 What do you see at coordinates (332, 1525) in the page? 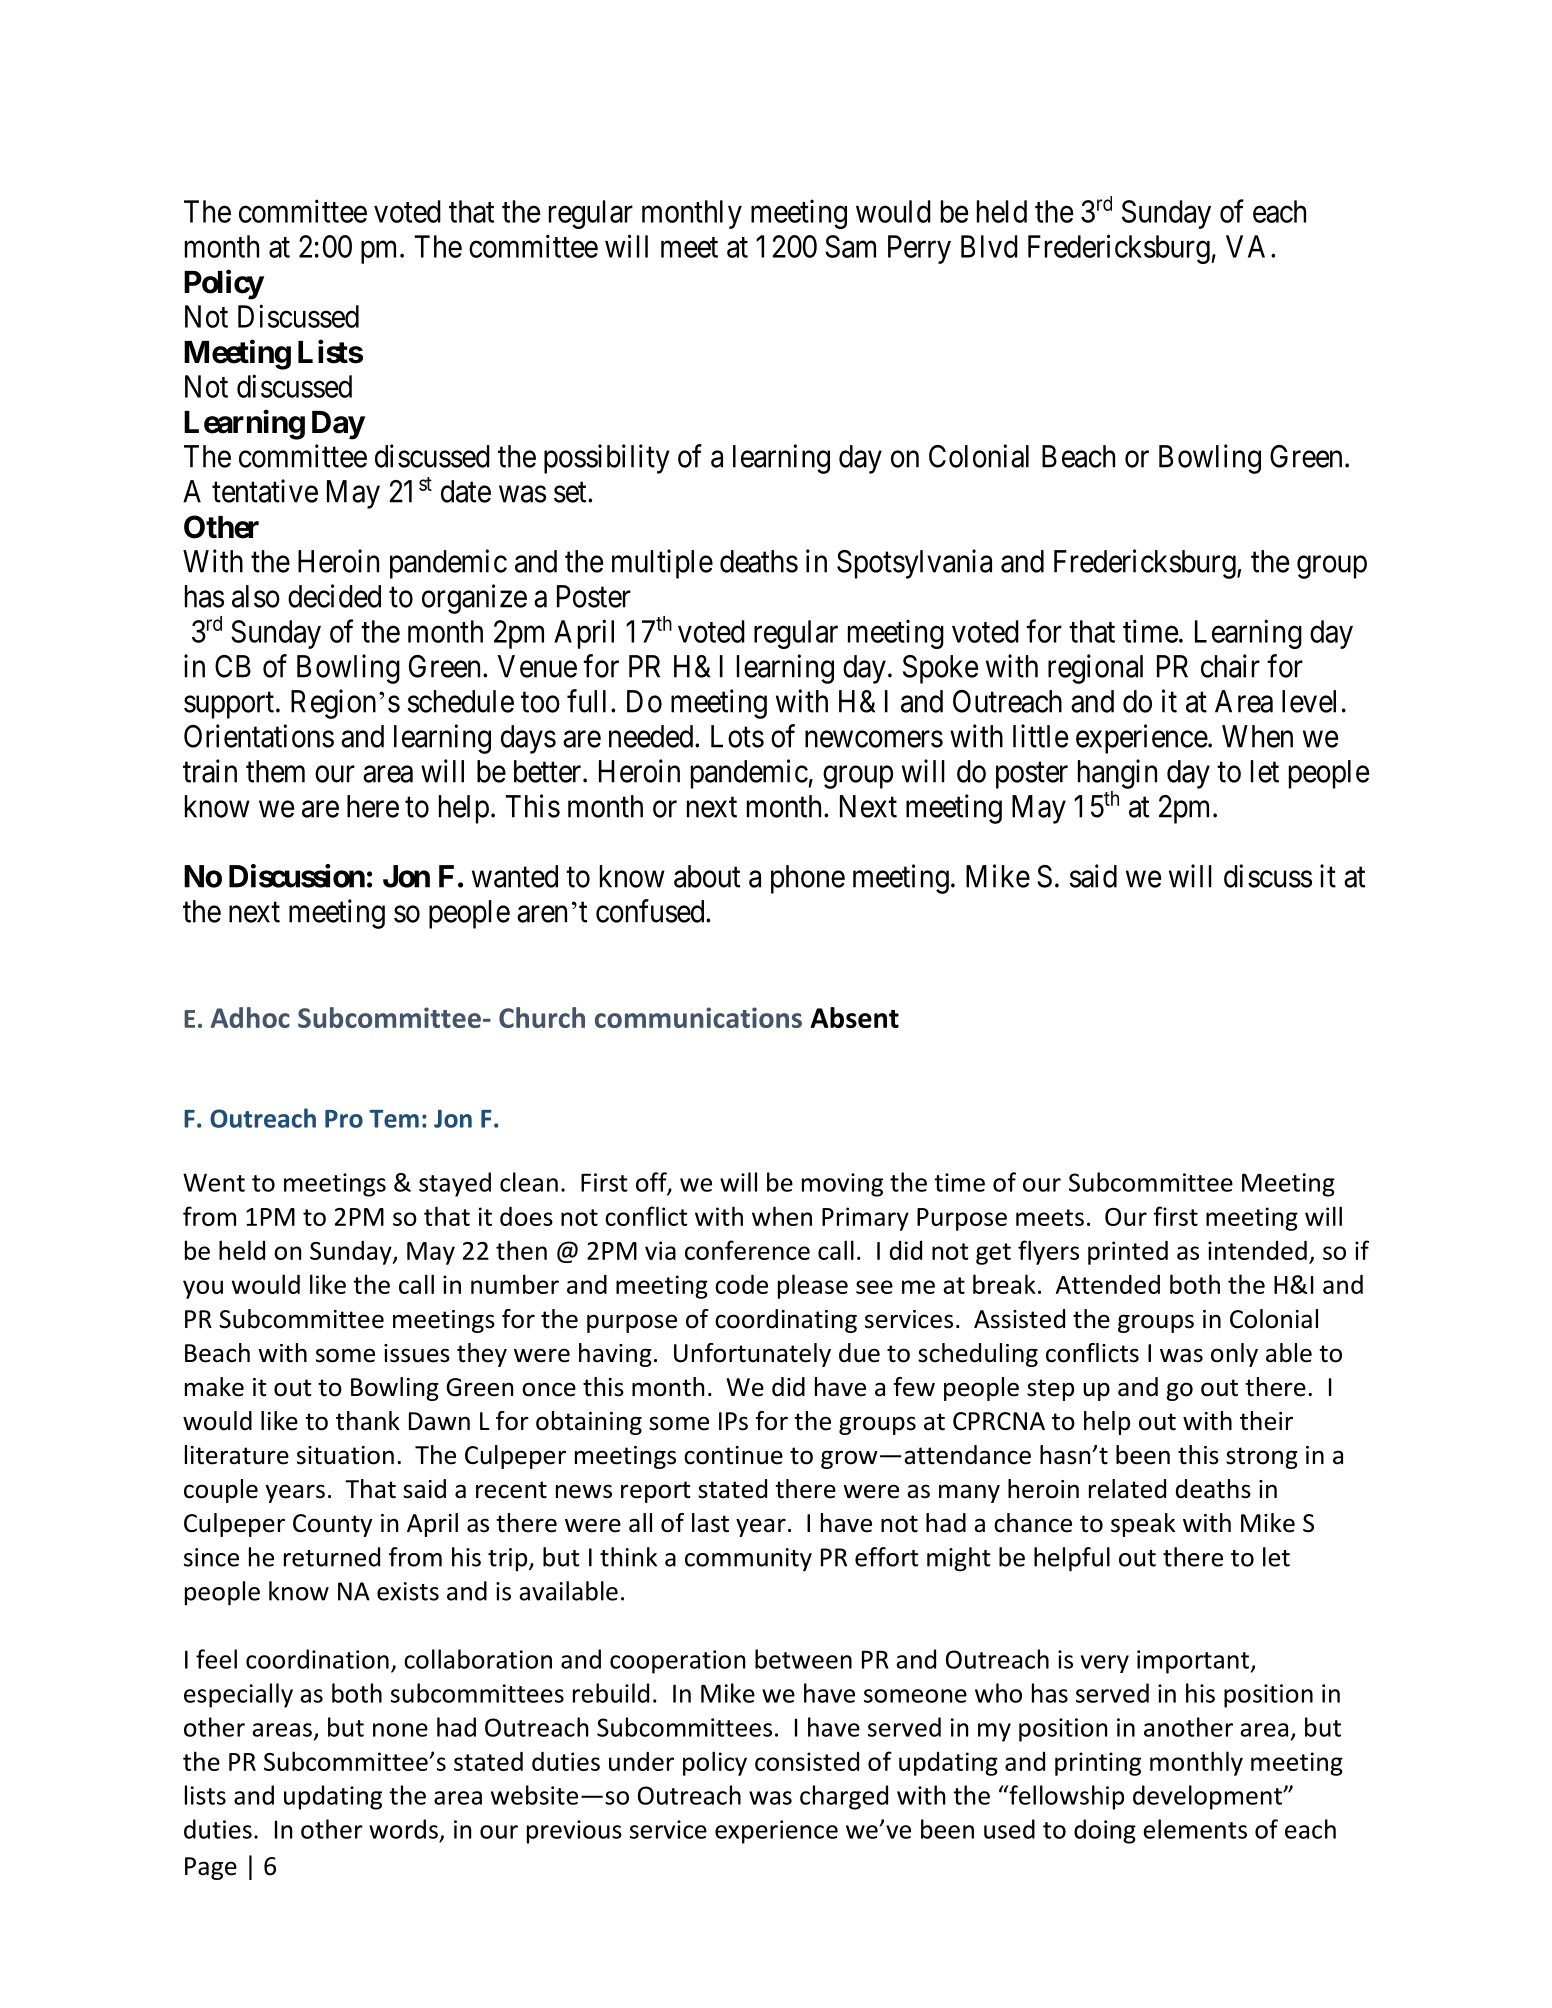
I see `County` at bounding box center [332, 1525].
